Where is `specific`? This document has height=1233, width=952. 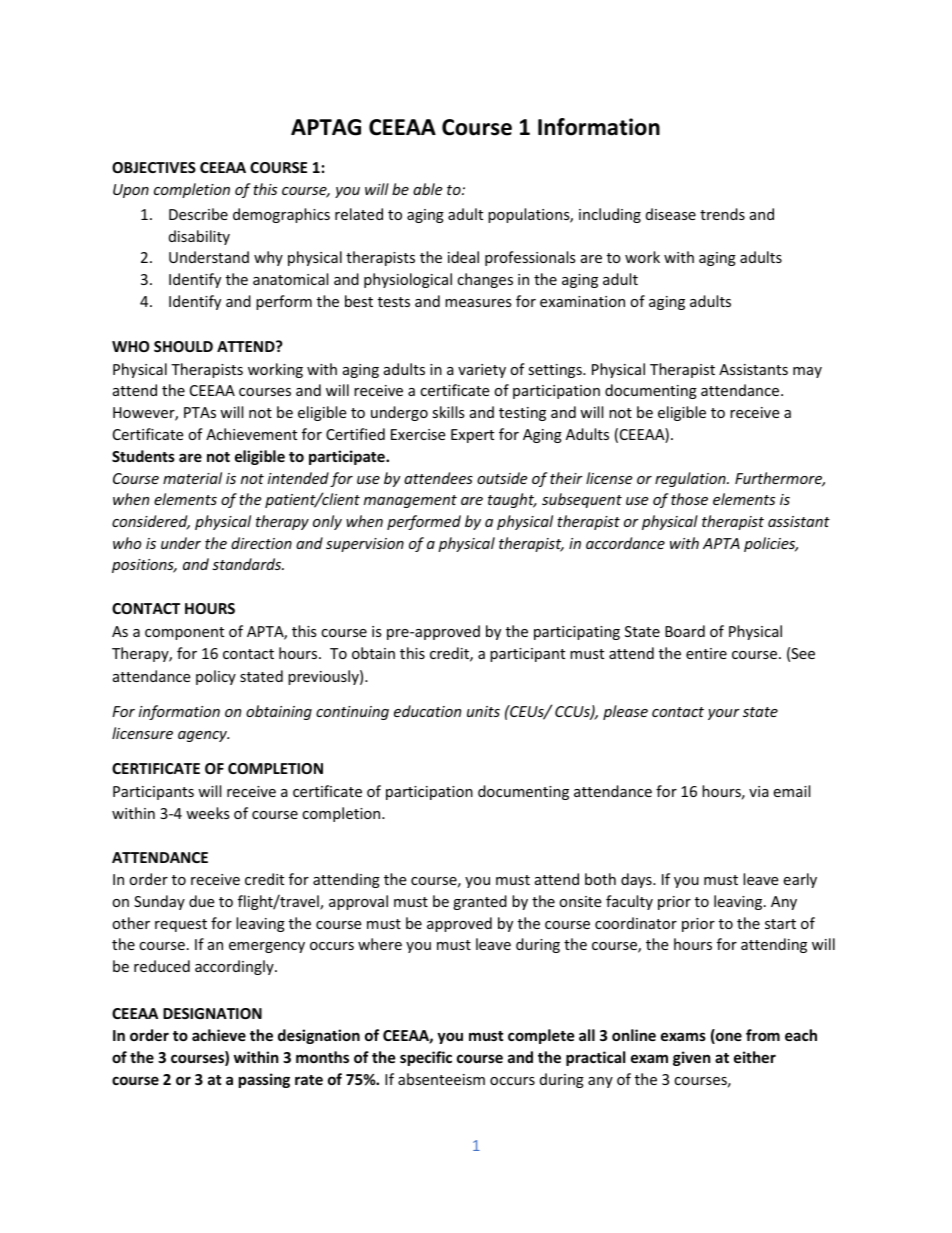 specific is located at coordinates (426, 1058).
